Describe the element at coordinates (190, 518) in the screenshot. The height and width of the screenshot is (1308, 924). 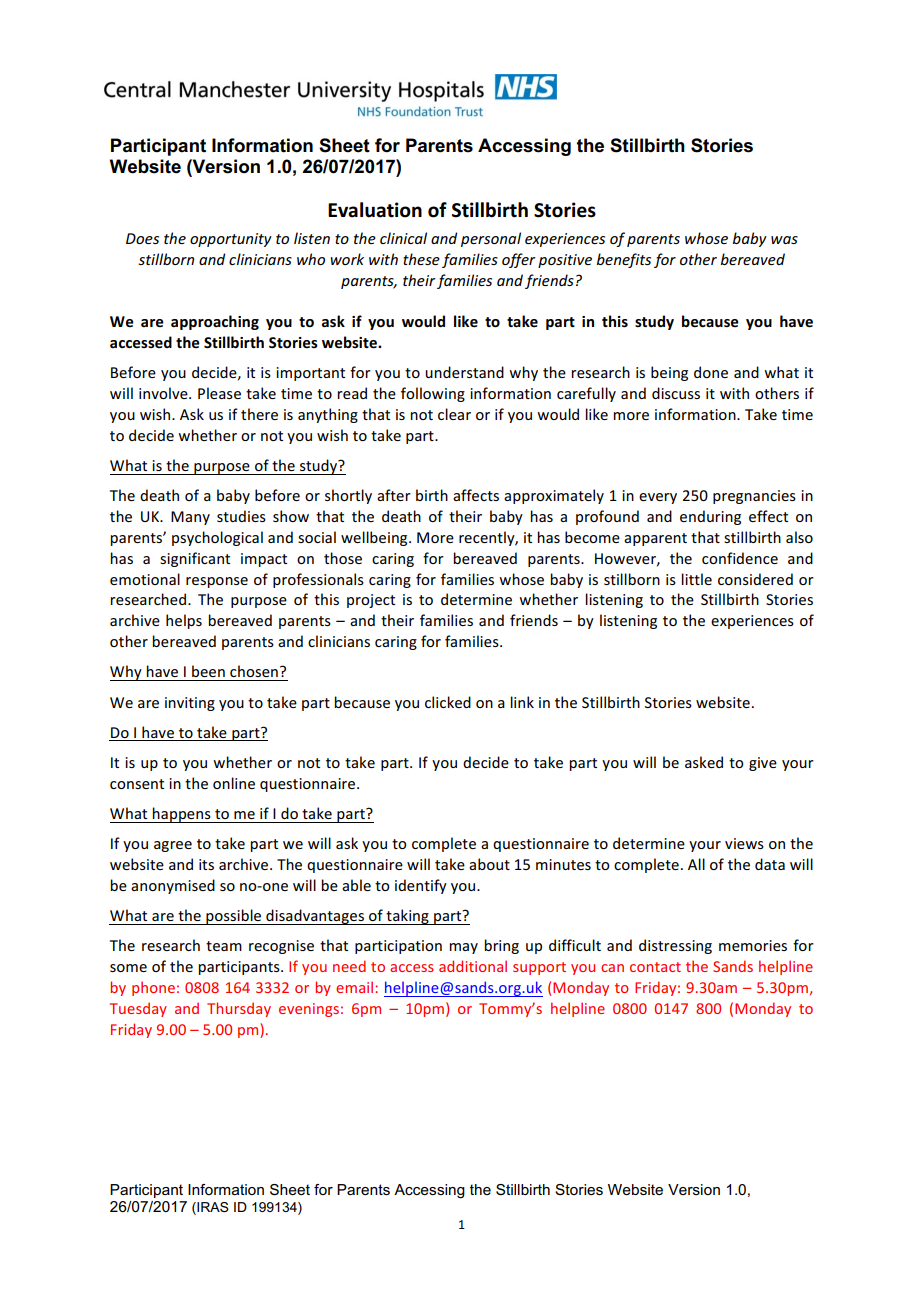
I see `Many` at that location.
